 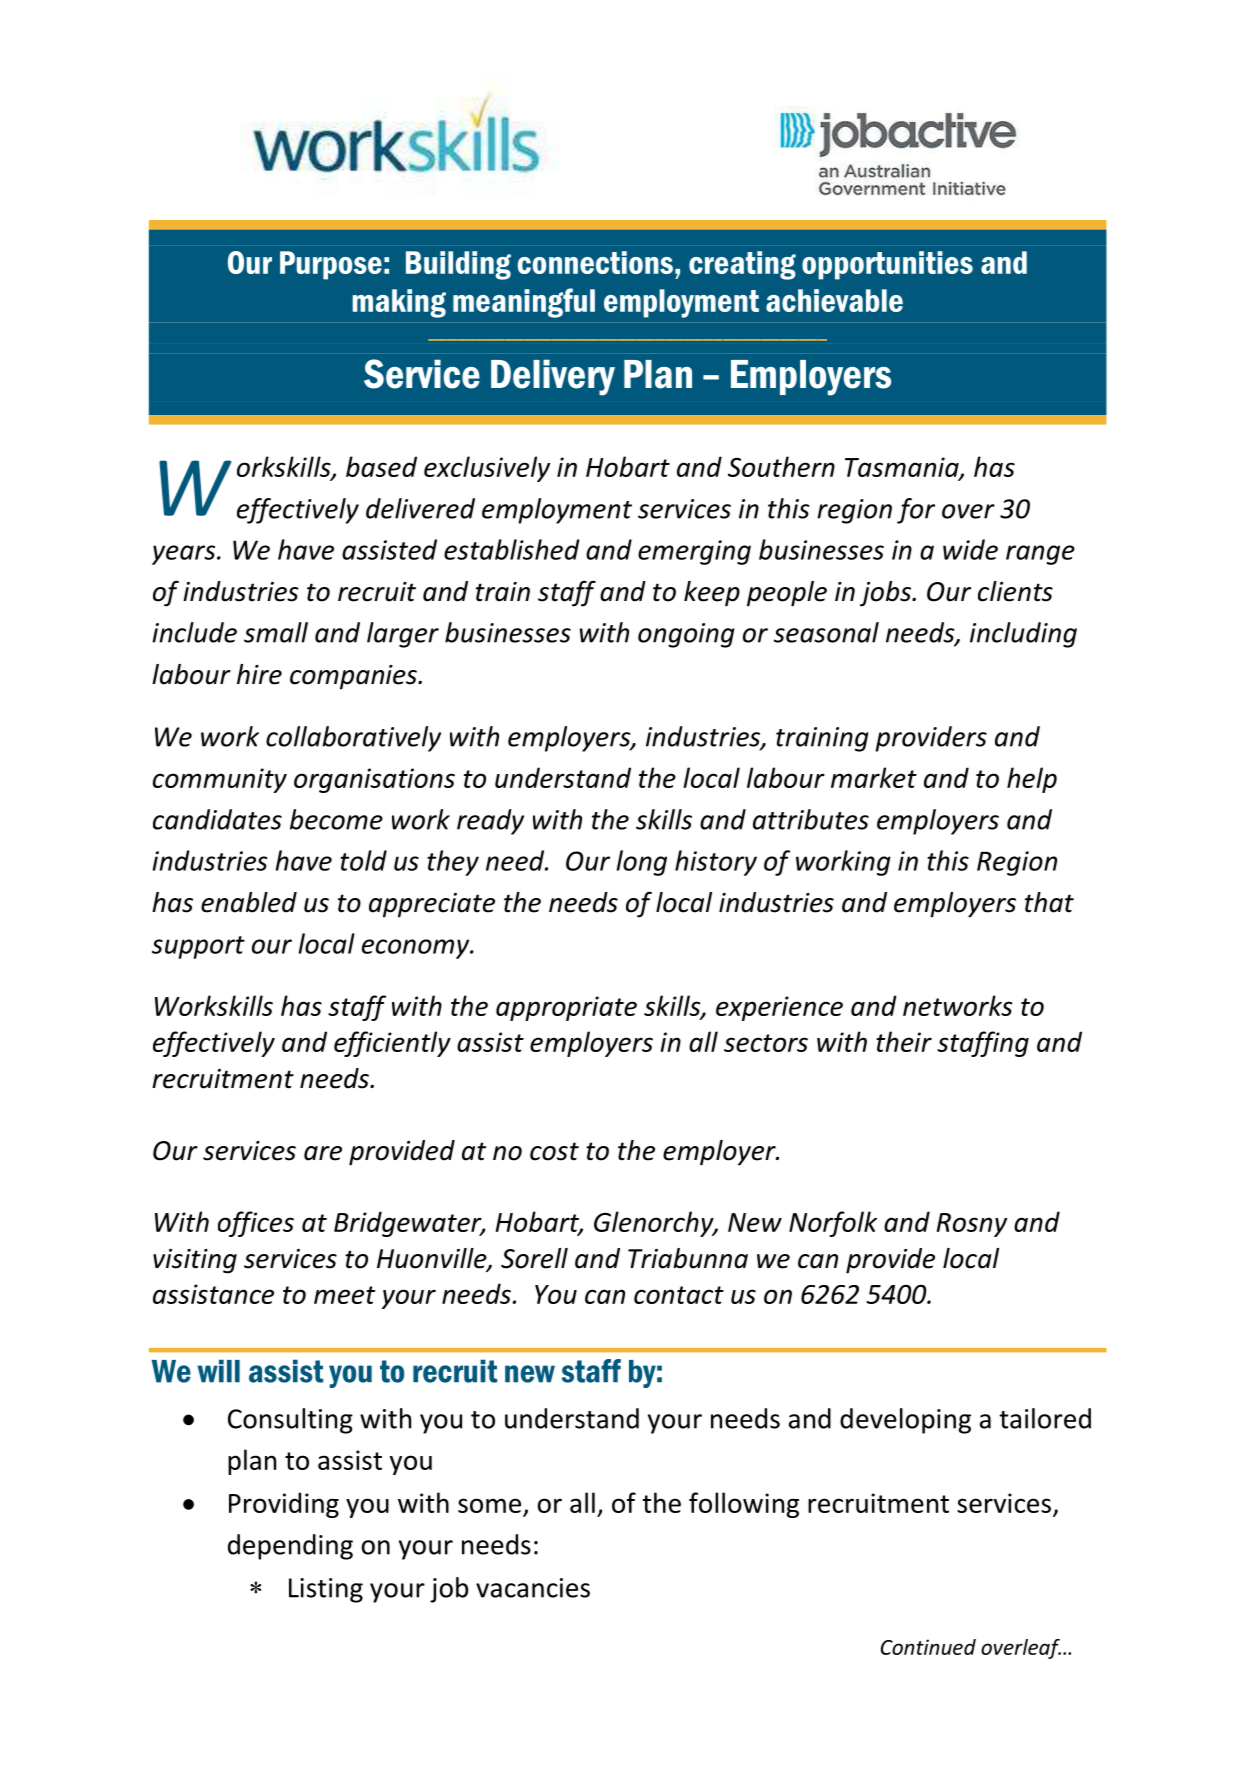 I want to click on enabled, so click(x=249, y=902).
